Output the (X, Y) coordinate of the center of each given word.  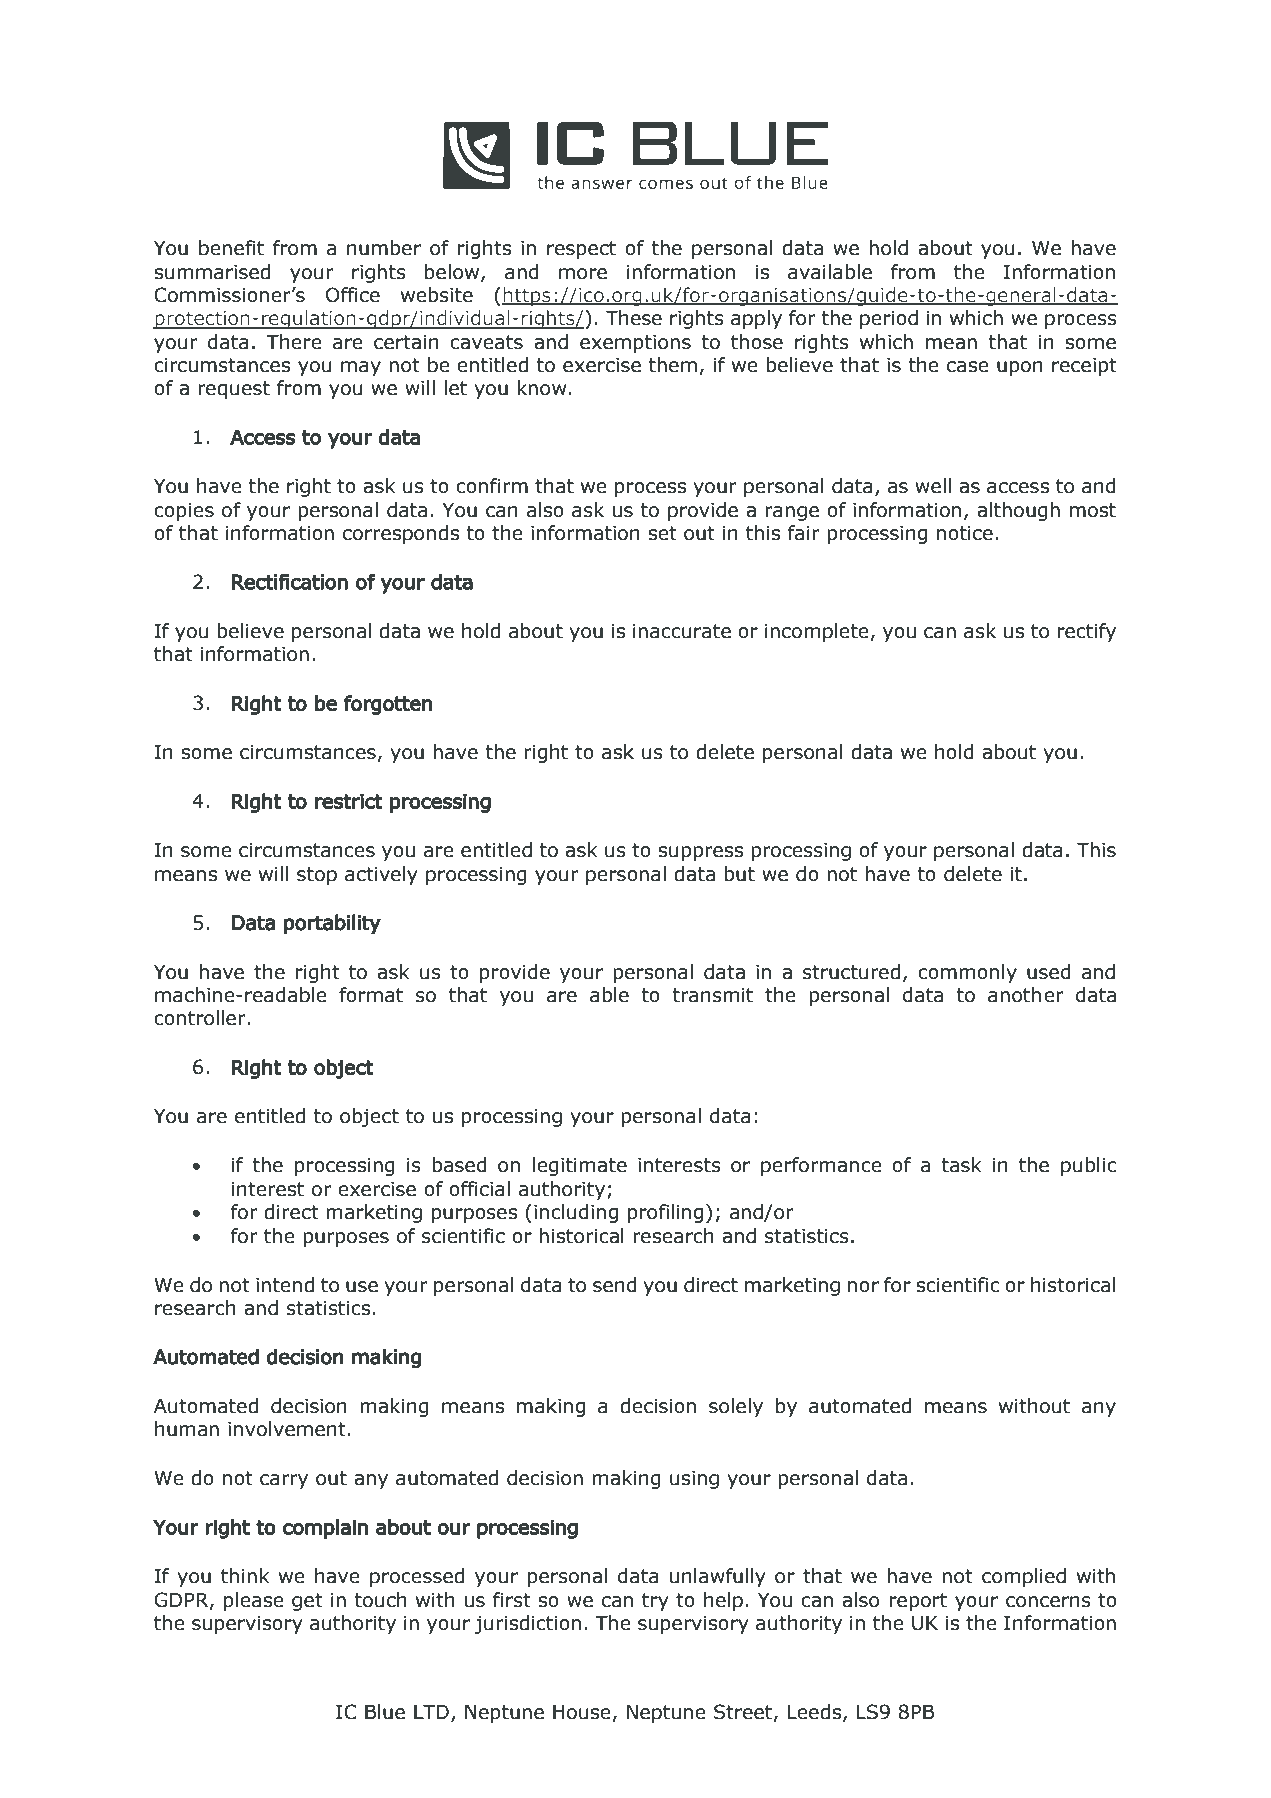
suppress (700, 853)
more (583, 274)
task (961, 1165)
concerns (1048, 1602)
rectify (1087, 632)
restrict (348, 801)
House (582, 1712)
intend (285, 1285)
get (307, 1602)
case (968, 367)
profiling (665, 1213)
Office (353, 295)
